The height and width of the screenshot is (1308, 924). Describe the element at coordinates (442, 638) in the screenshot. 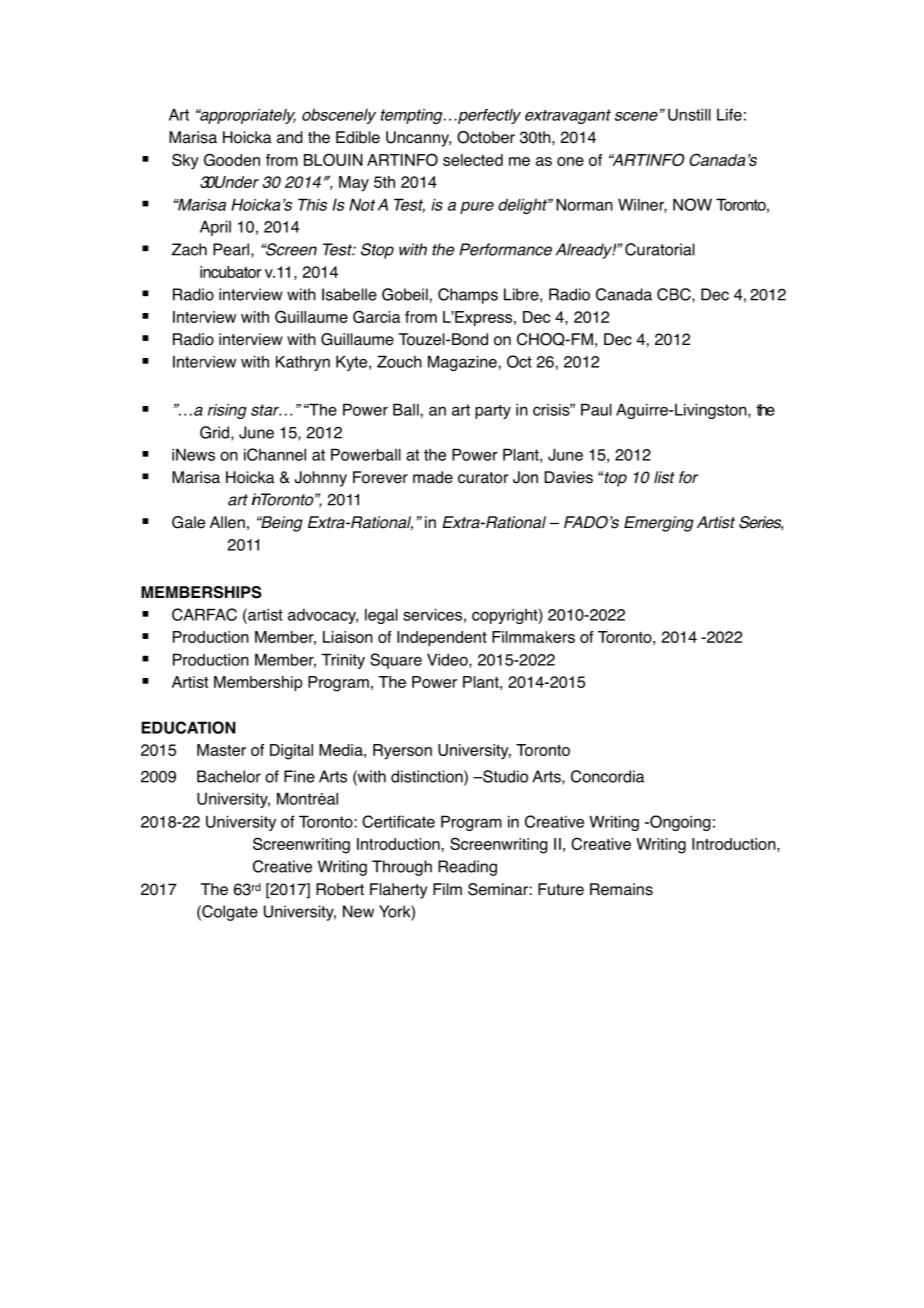

I see `Independent` at that location.
